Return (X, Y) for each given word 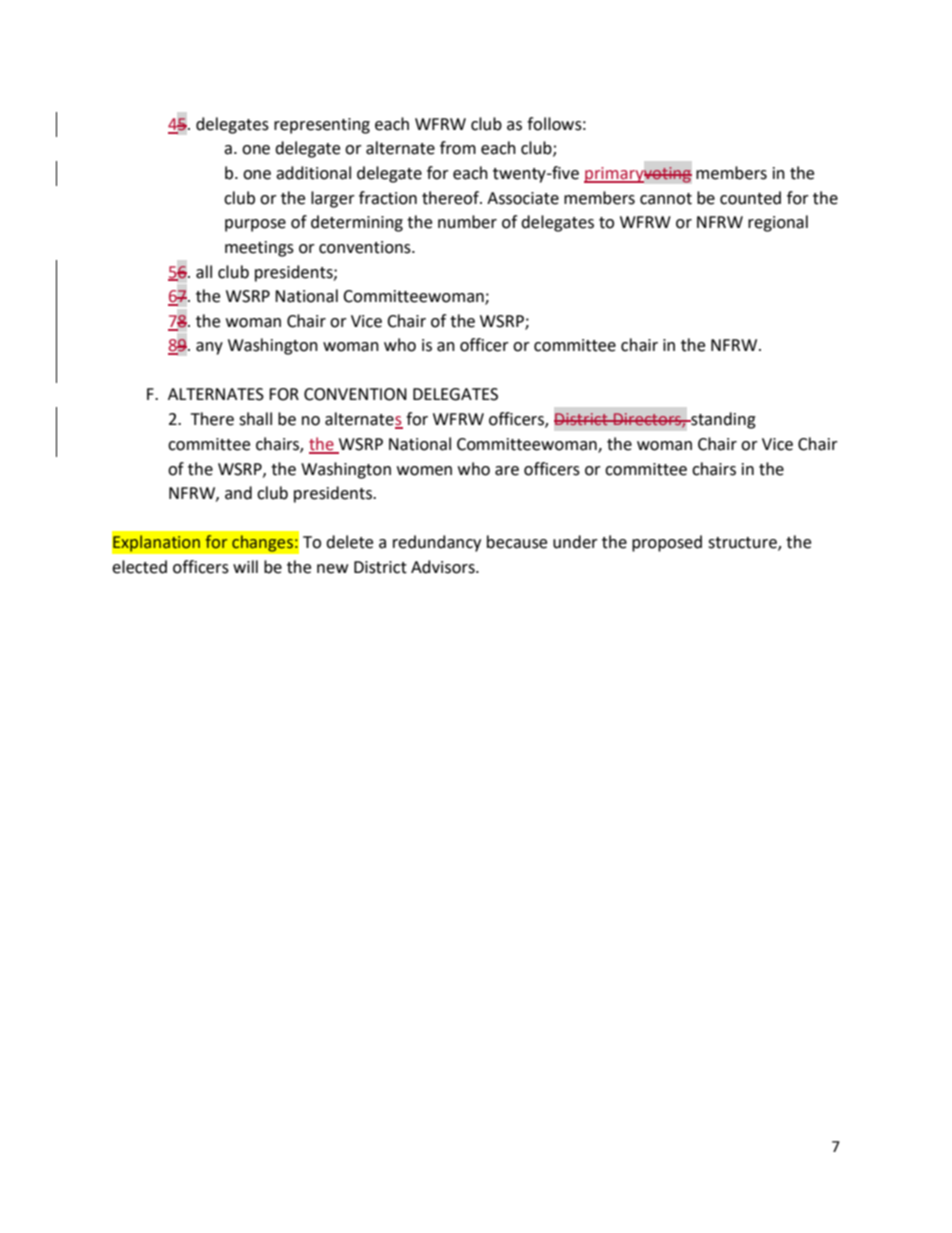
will (245, 566)
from (458, 148)
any (209, 348)
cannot (666, 199)
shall (255, 419)
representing (322, 126)
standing (722, 420)
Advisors (444, 567)
